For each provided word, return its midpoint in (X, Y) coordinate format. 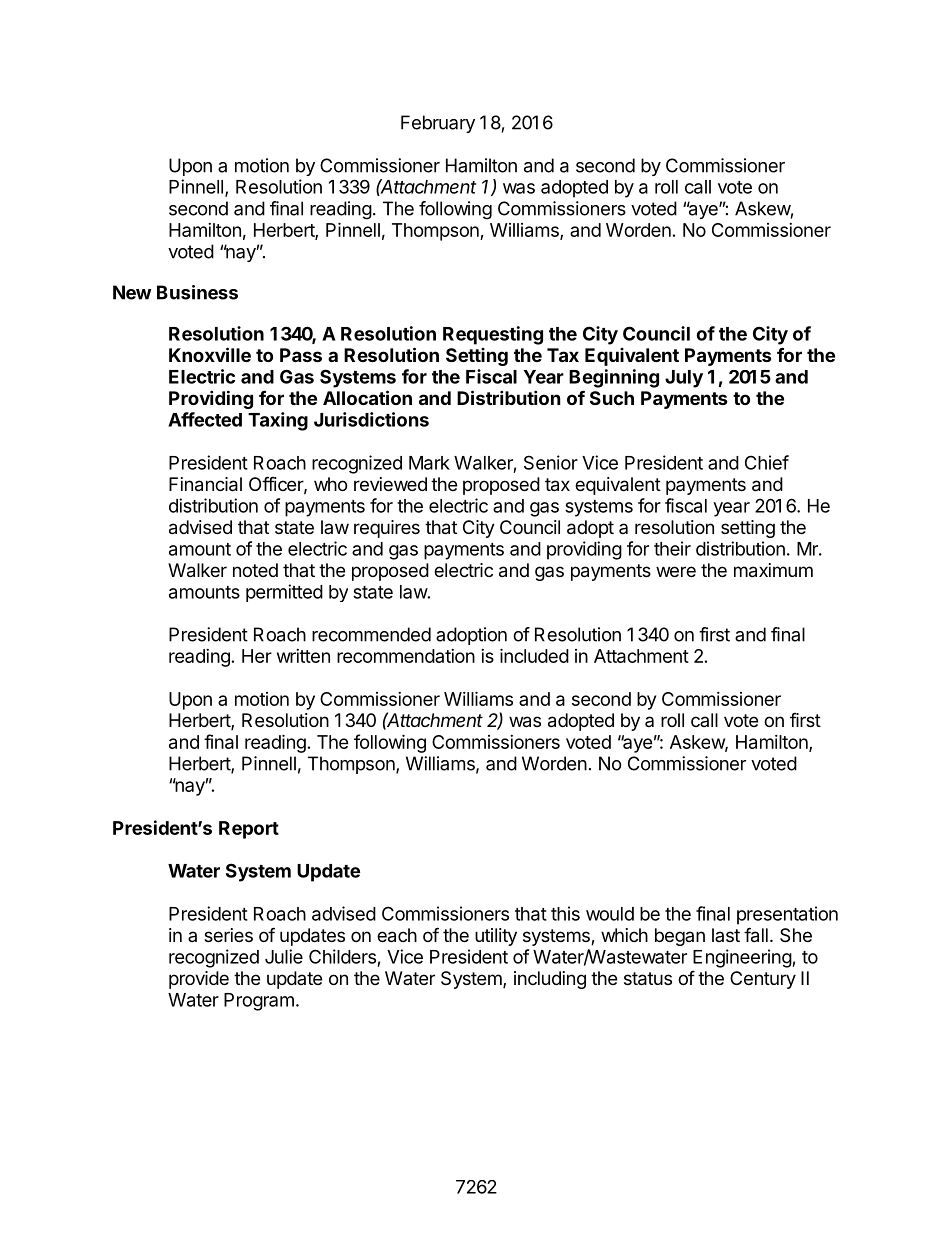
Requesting (493, 335)
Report (249, 830)
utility (496, 937)
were (676, 571)
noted (255, 570)
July (684, 379)
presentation (787, 915)
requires (387, 529)
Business (197, 292)
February (438, 124)
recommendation (406, 656)
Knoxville (210, 354)
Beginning (614, 378)
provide (199, 980)
